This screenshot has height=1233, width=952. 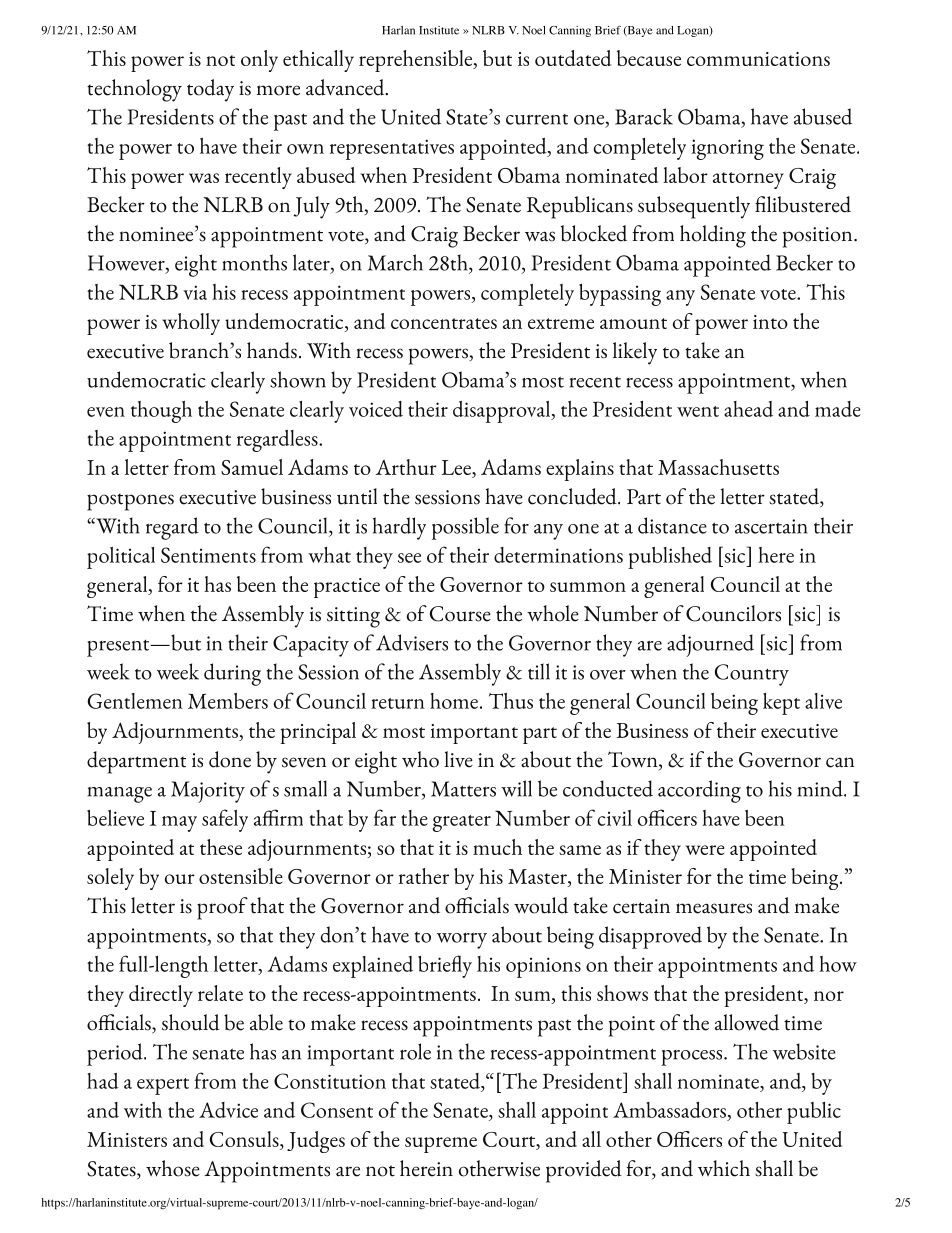 I want to click on during, so click(x=232, y=674).
